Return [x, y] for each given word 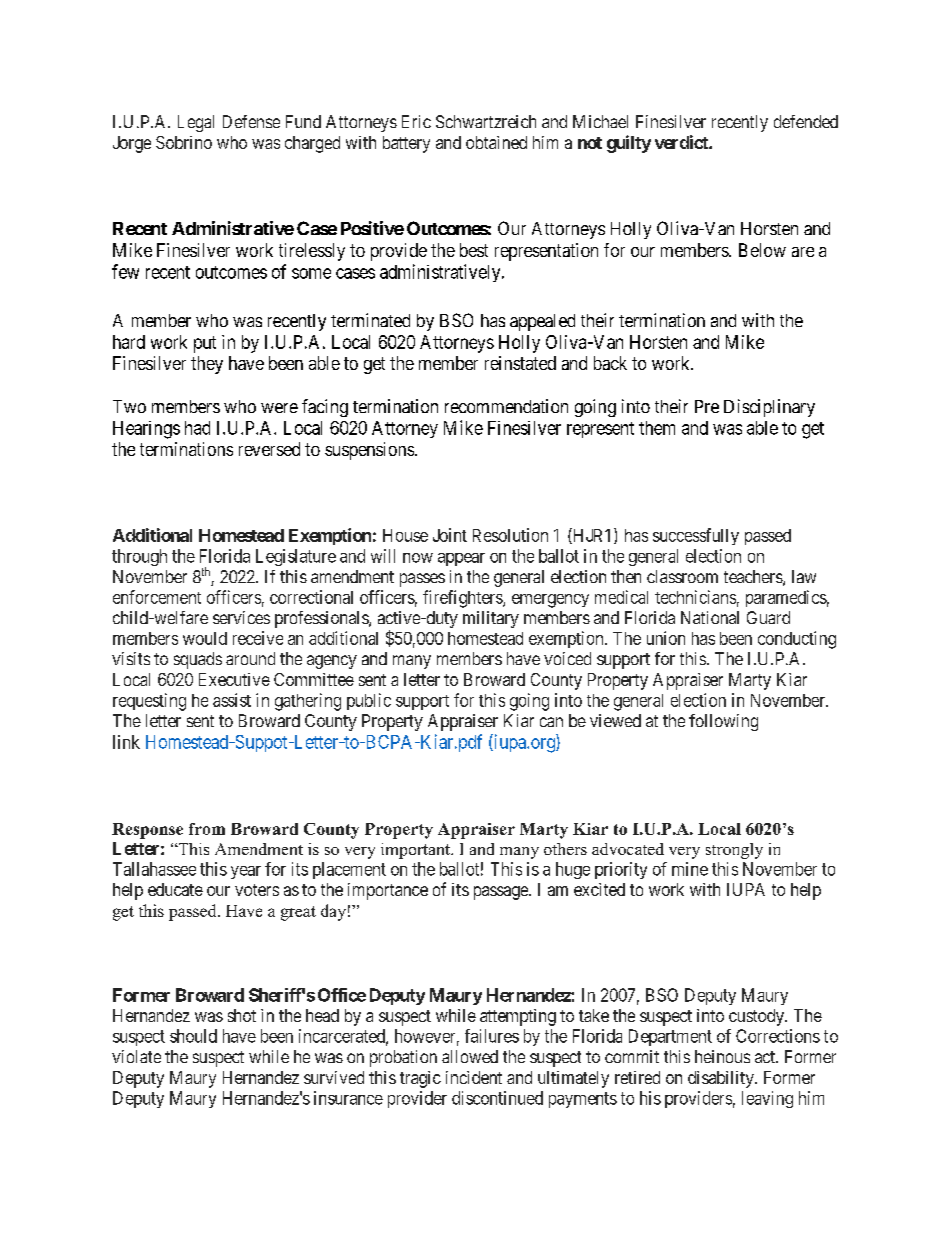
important [416, 851]
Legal [196, 123]
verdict [682, 142]
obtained [496, 142]
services [241, 617]
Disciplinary [769, 408]
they [207, 365]
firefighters [463, 599]
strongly [734, 851]
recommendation [506, 406]
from [207, 829]
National [710, 617]
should [193, 1036]
